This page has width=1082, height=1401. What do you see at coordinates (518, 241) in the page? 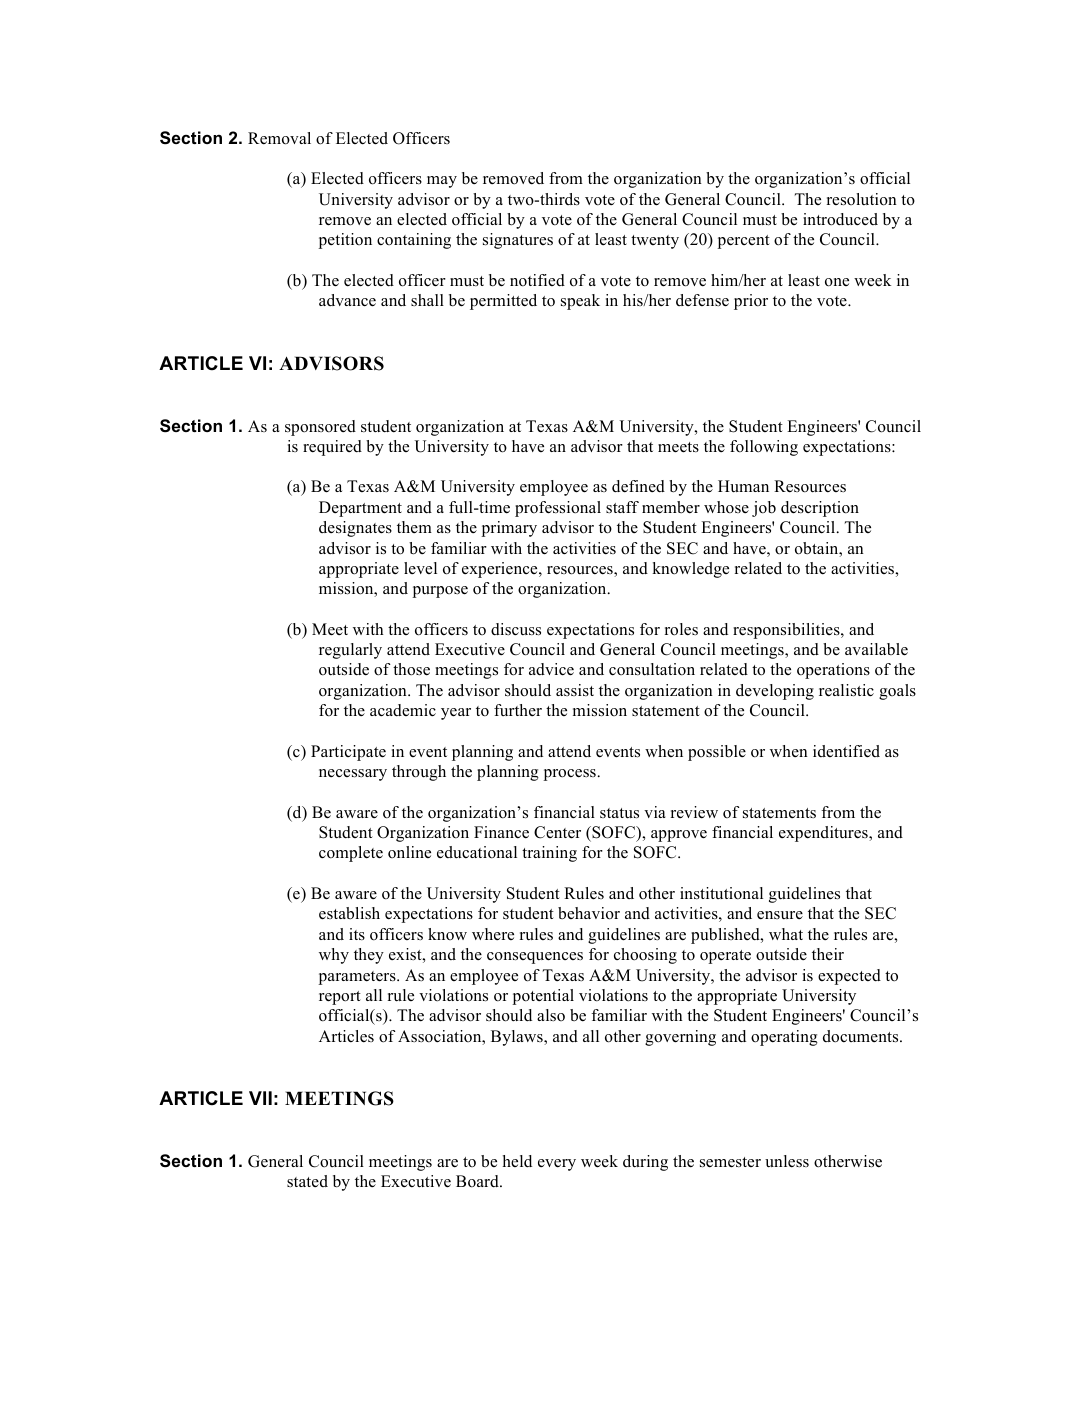
I see `signatures` at bounding box center [518, 241].
